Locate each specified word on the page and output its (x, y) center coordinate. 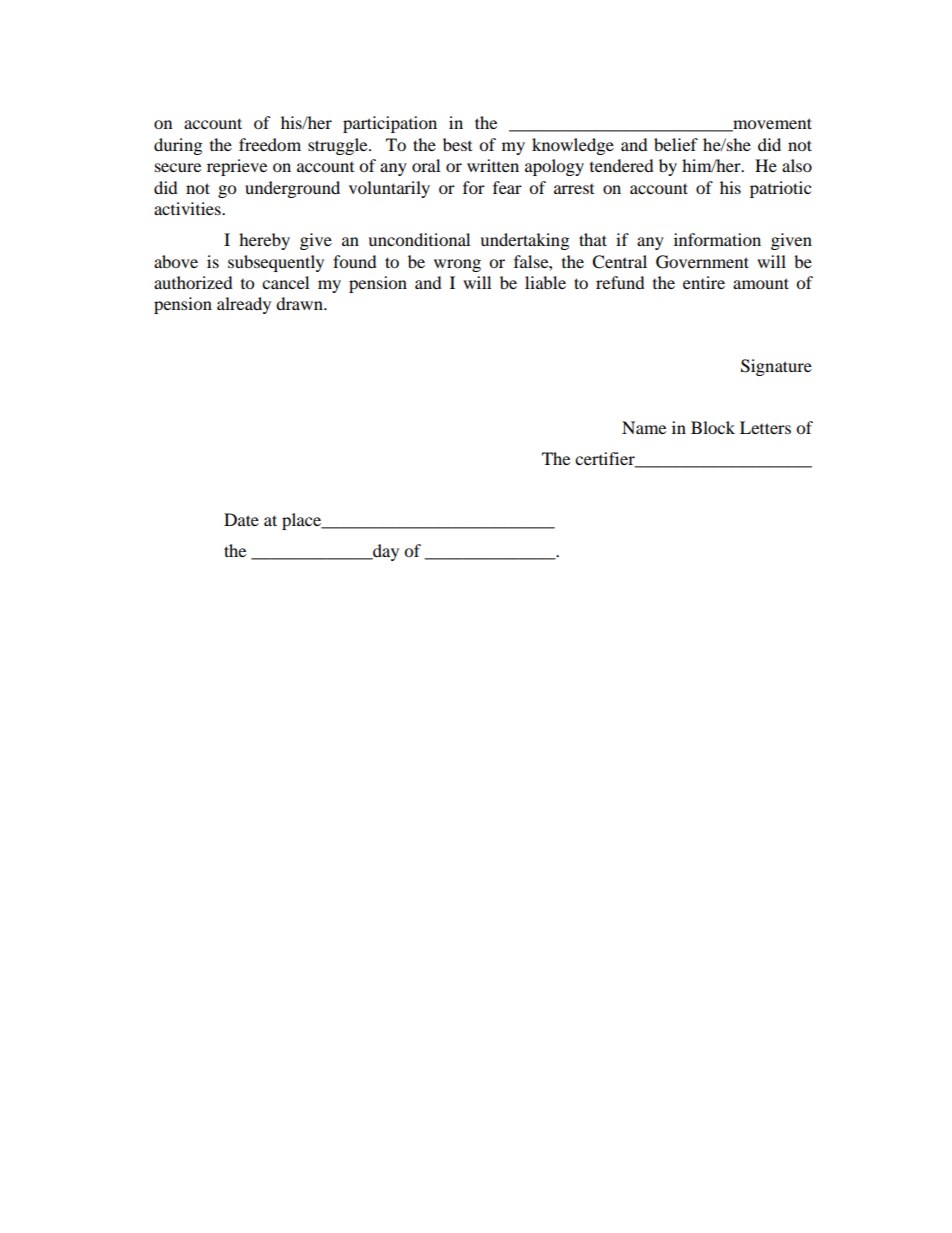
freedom (270, 144)
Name (644, 427)
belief (676, 144)
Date (241, 519)
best (457, 144)
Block (713, 427)
